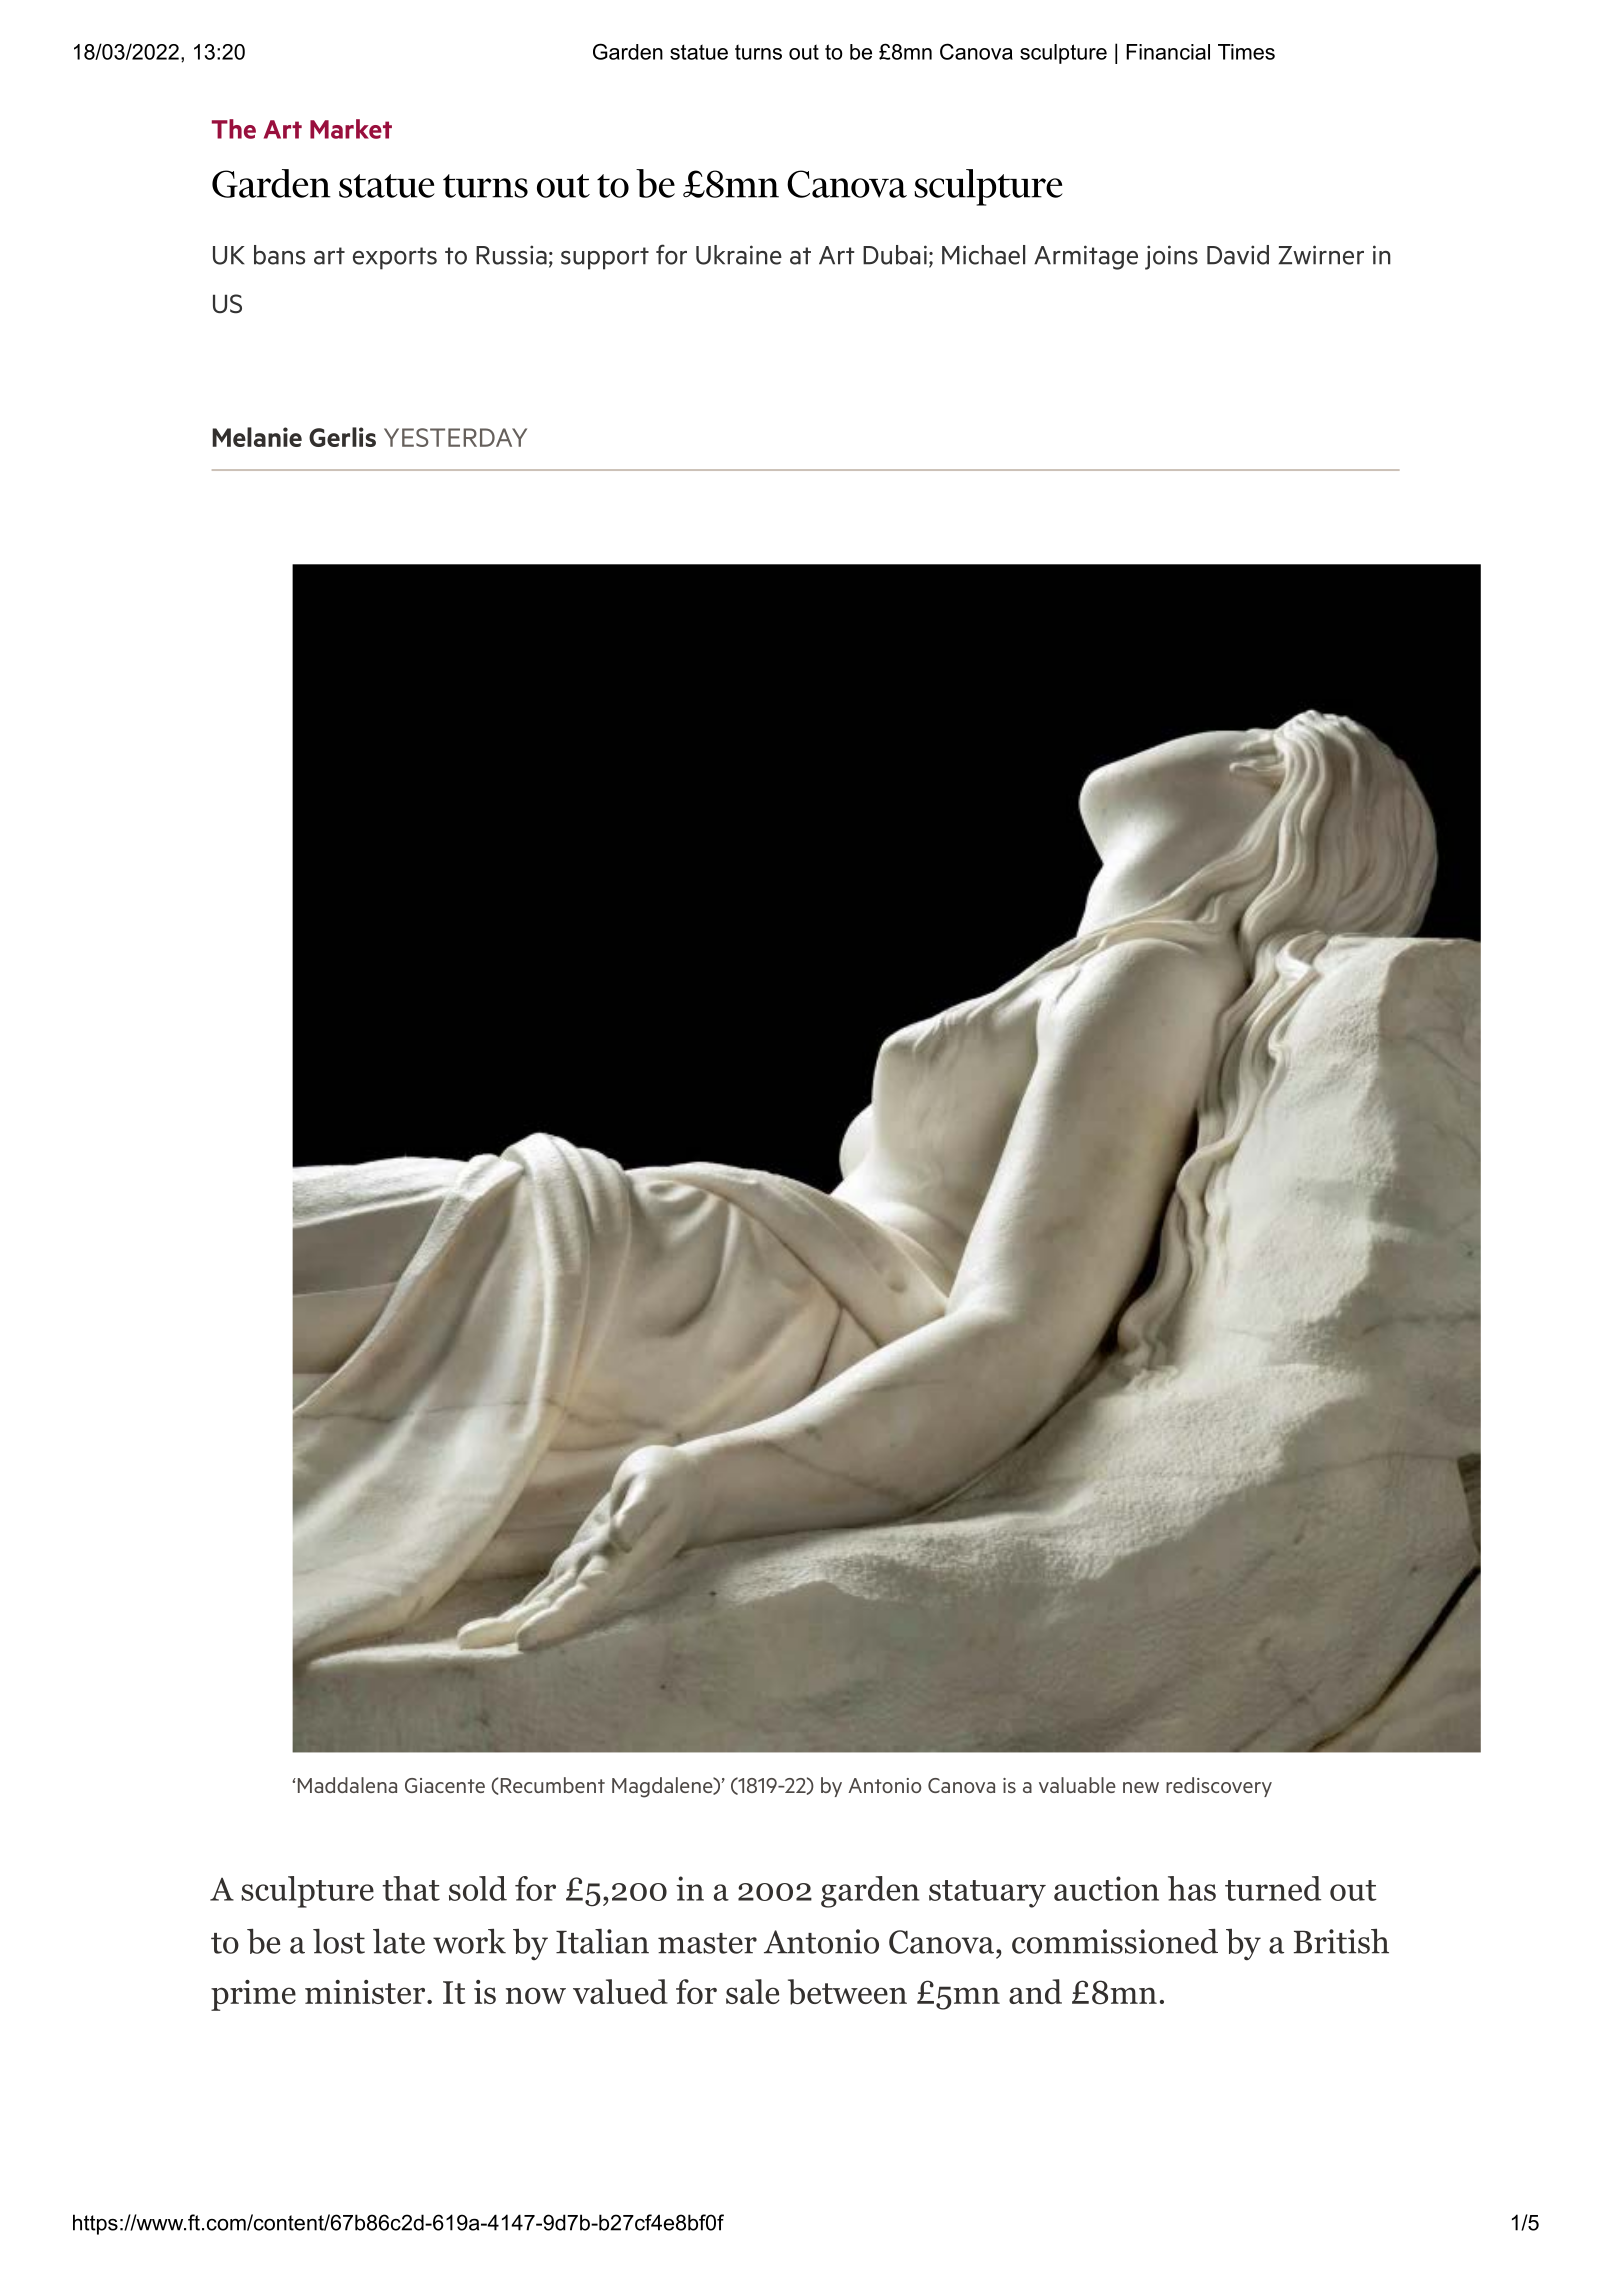  I want to click on sale, so click(752, 1991).
